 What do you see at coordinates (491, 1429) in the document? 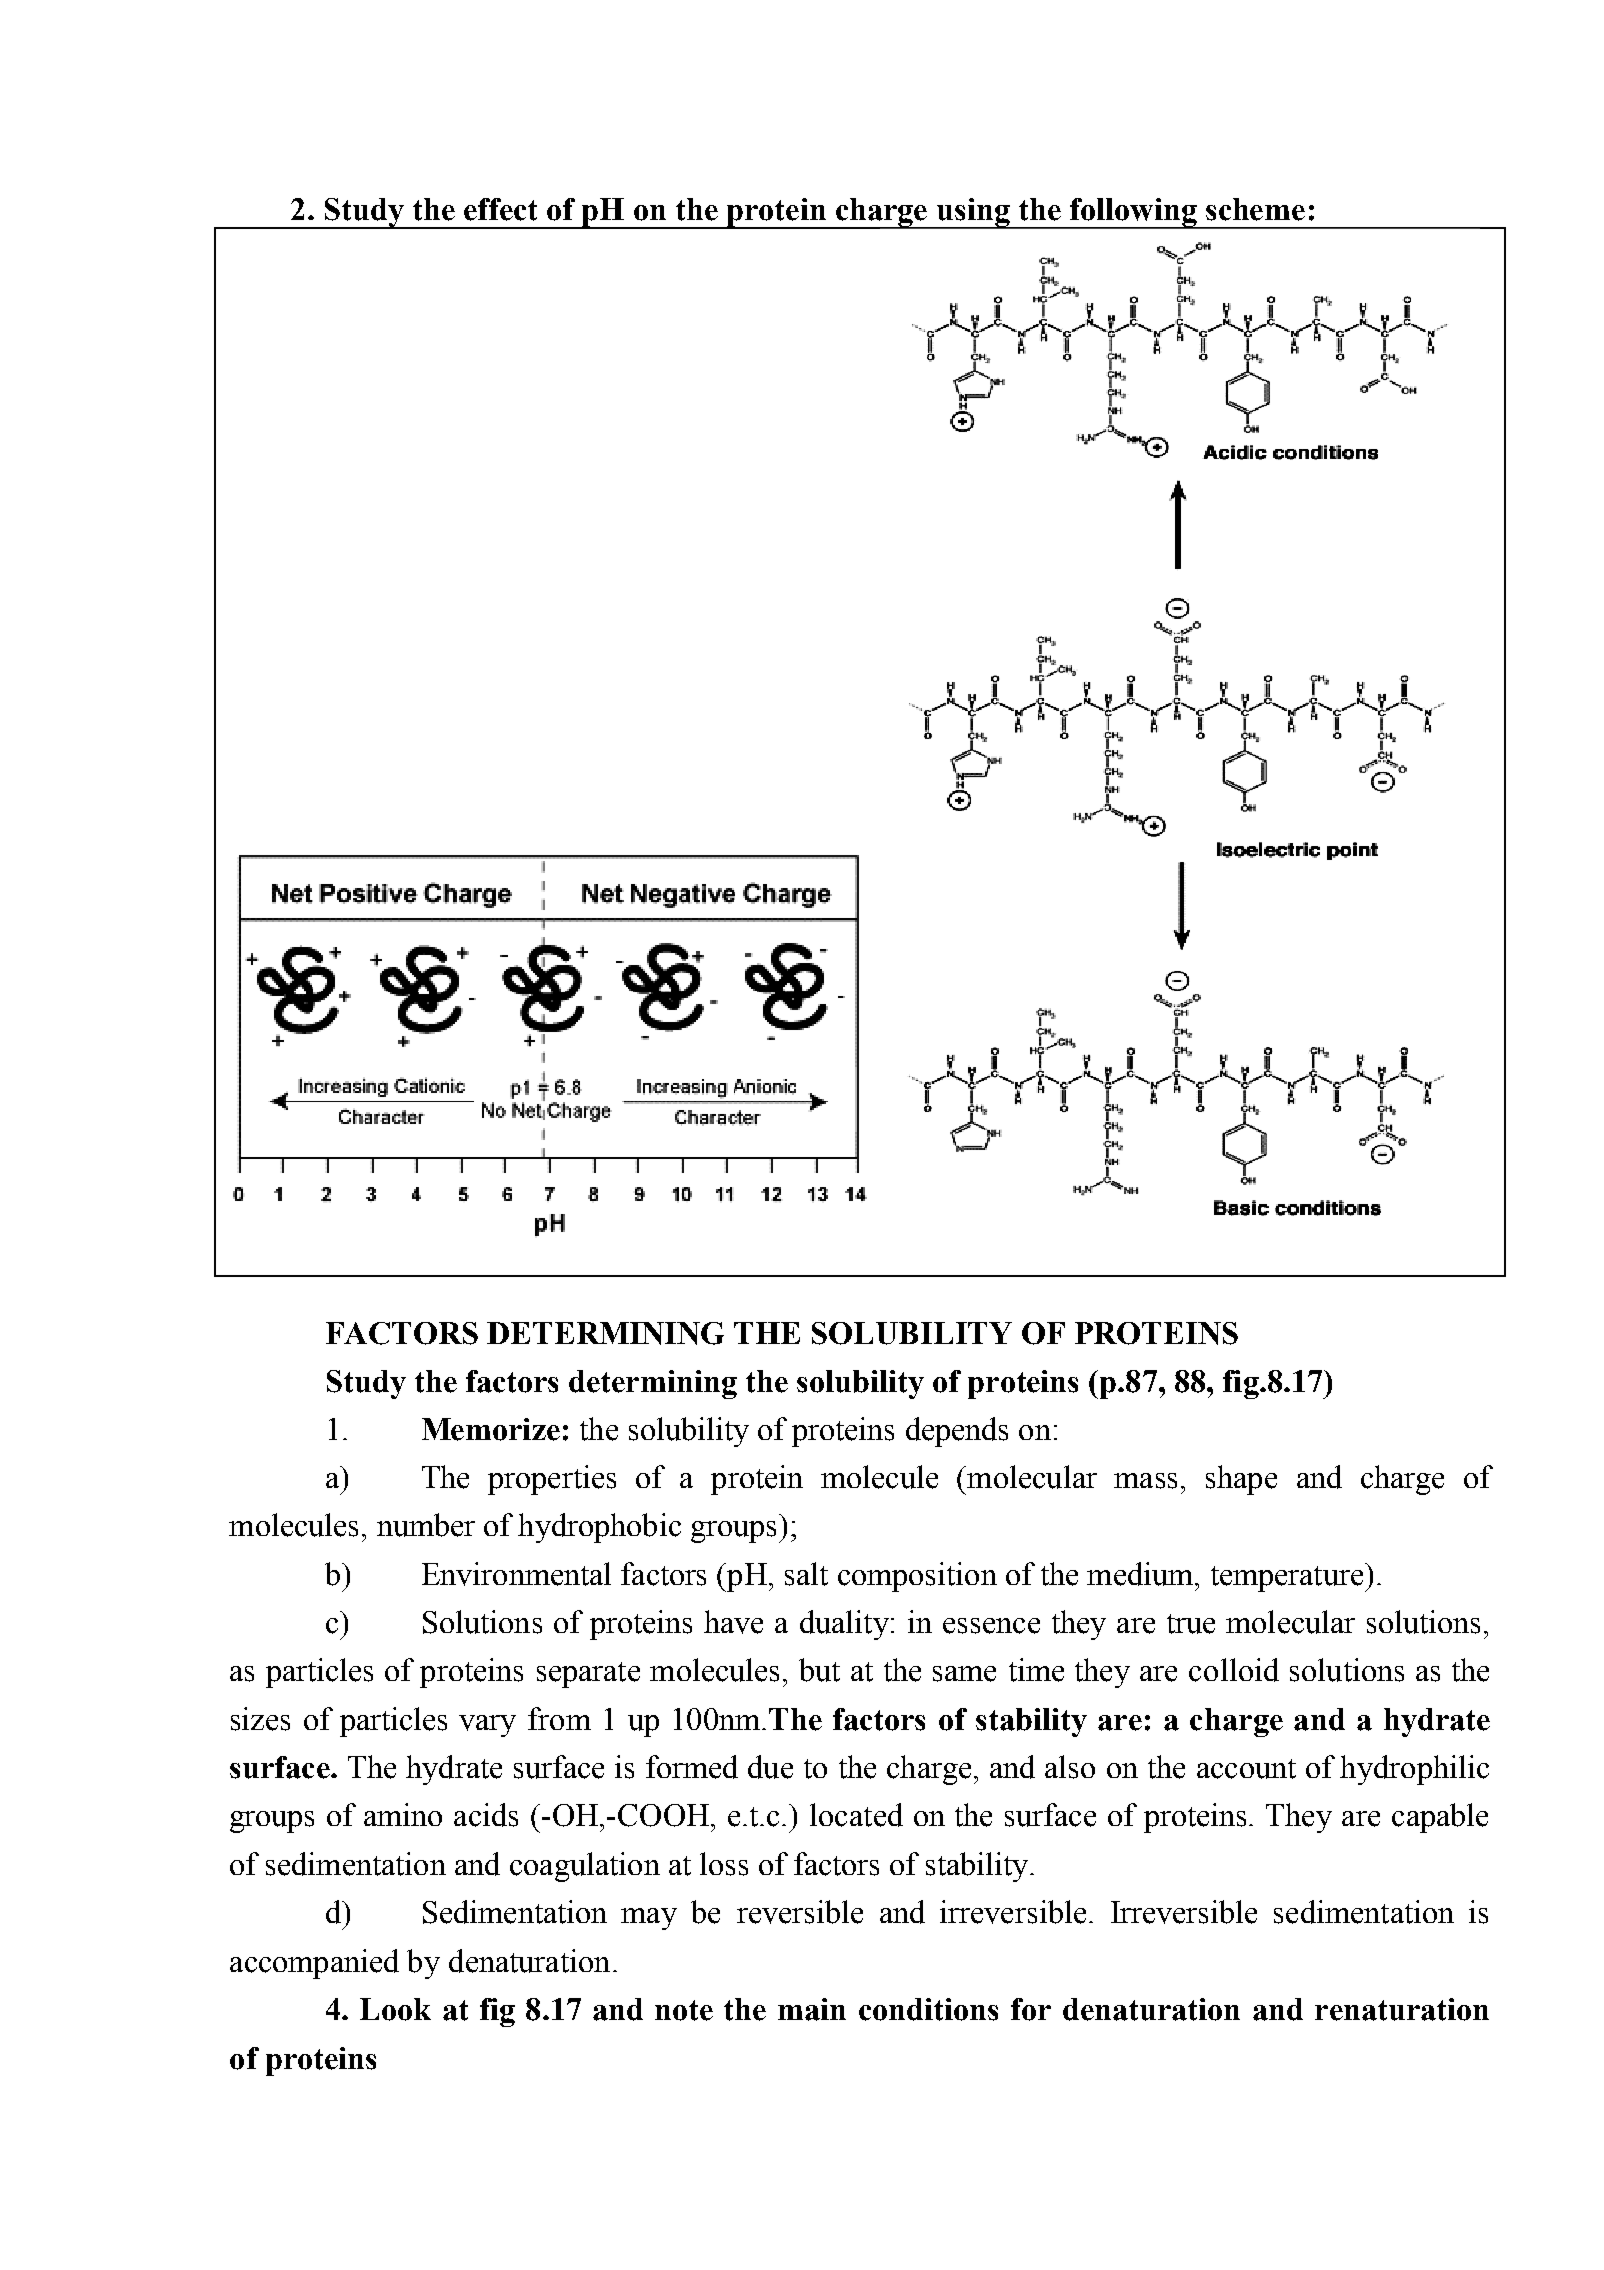
I see `Memorize` at bounding box center [491, 1429].
